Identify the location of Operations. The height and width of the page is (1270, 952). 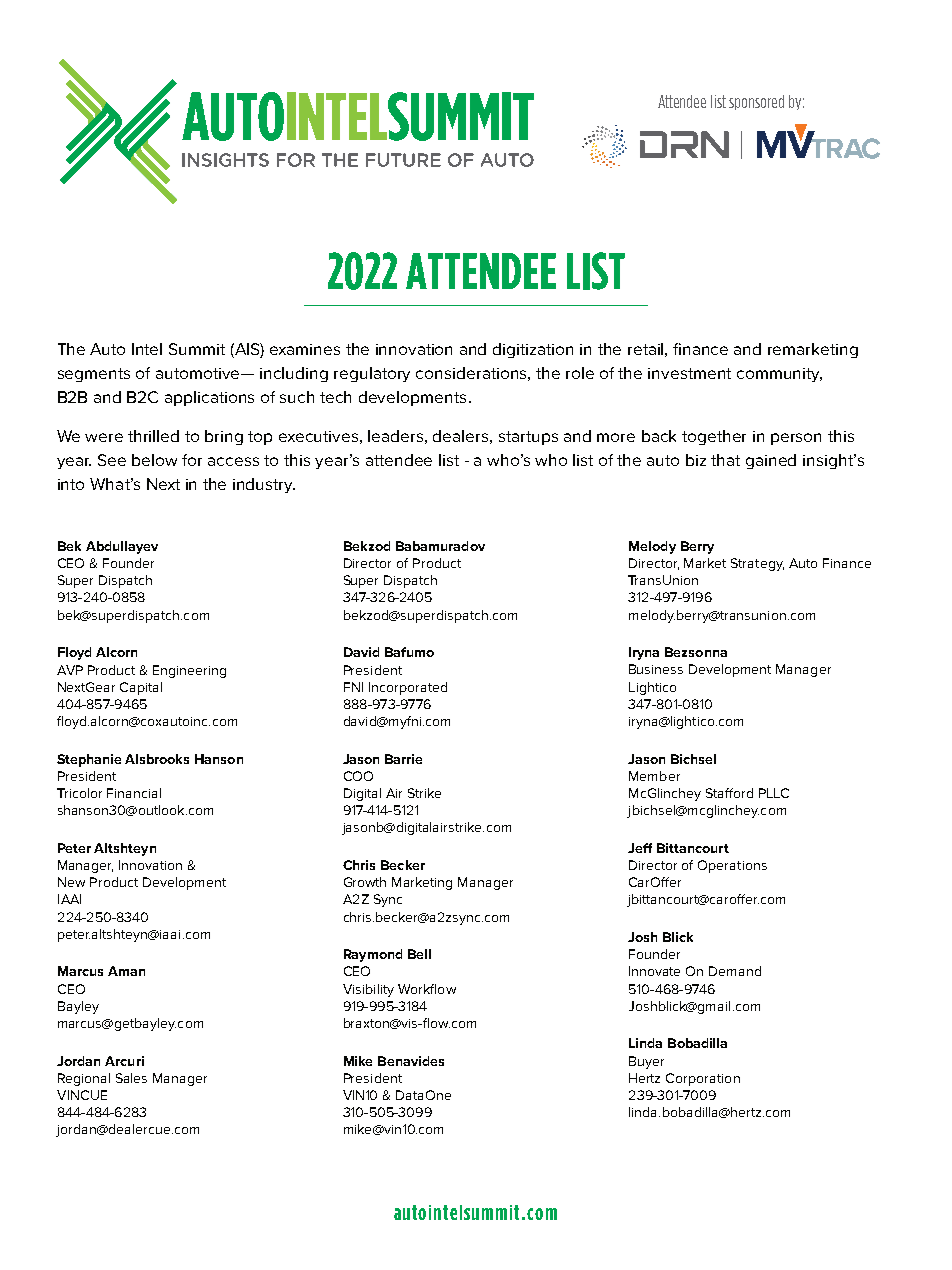
(732, 866).
